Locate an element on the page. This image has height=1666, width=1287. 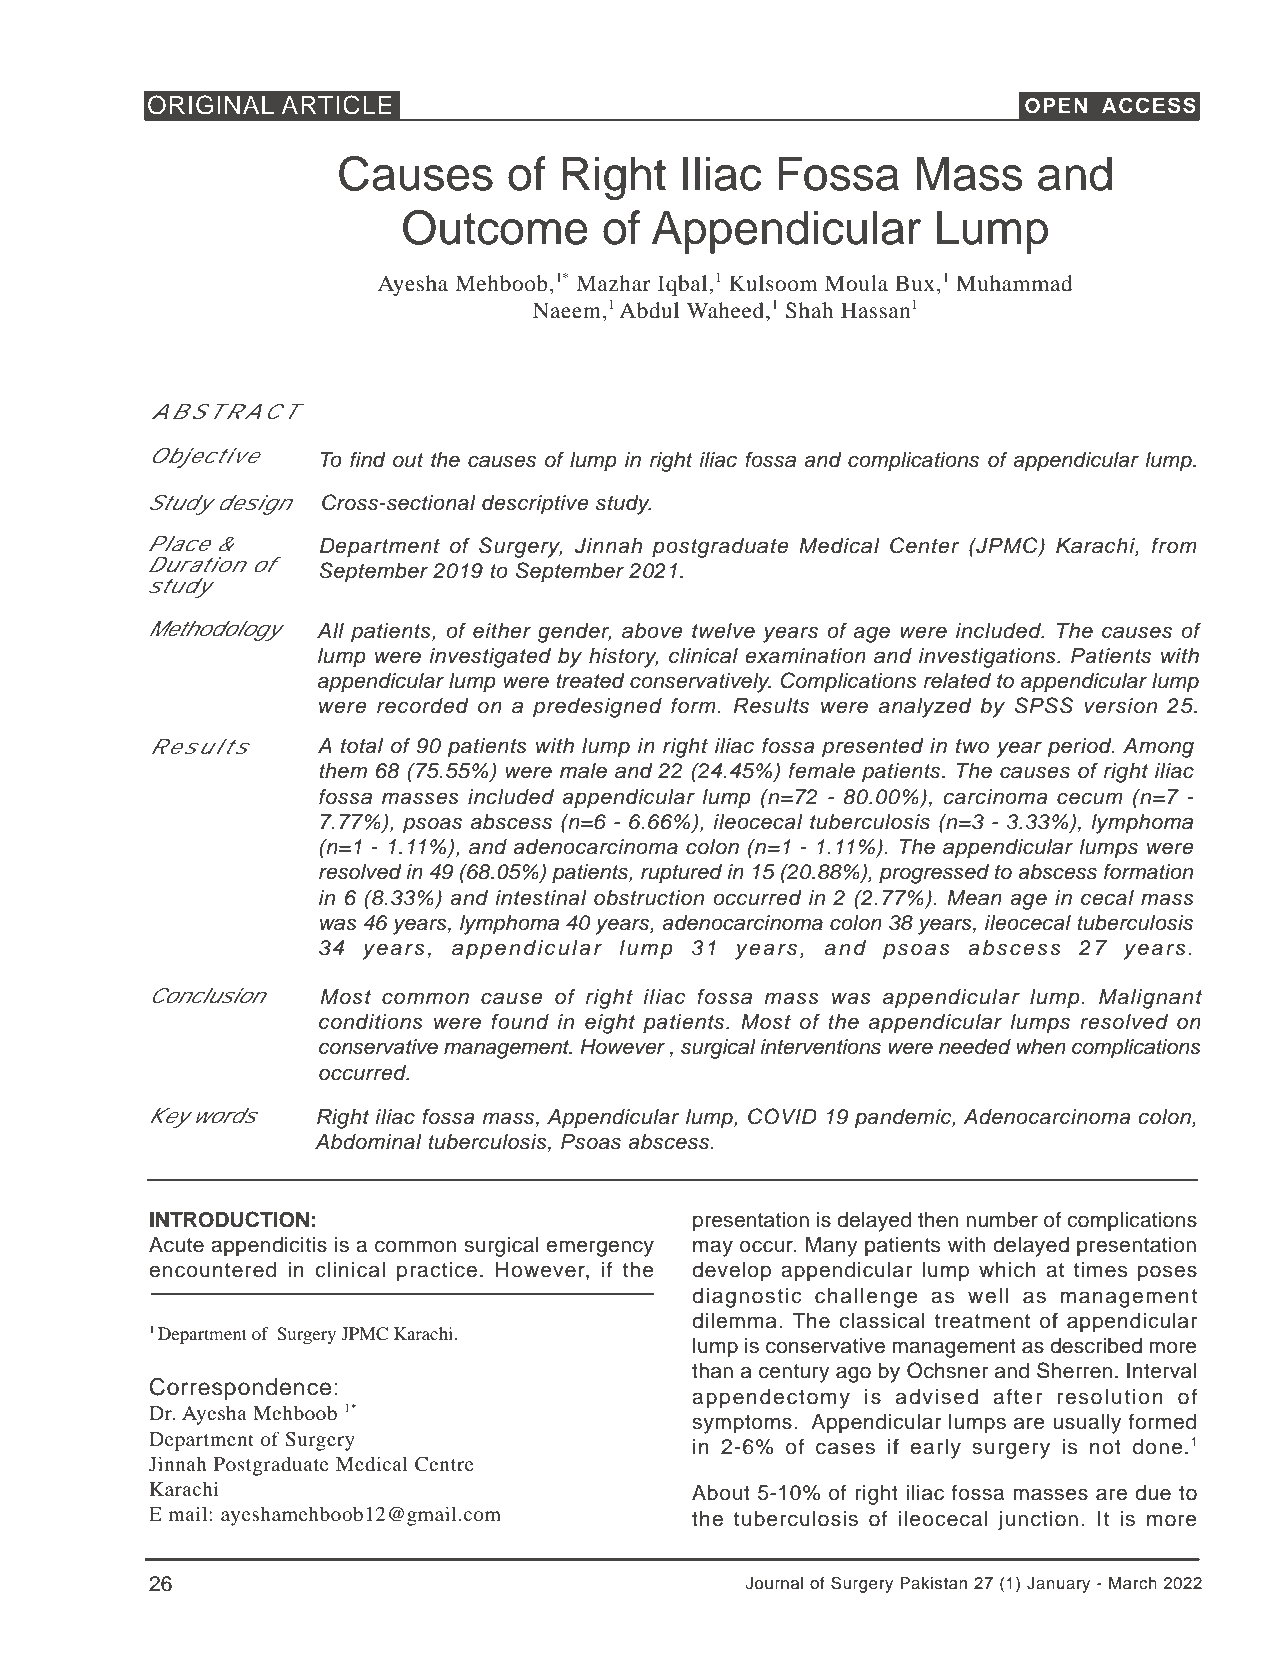
cecum is located at coordinates (1090, 798).
